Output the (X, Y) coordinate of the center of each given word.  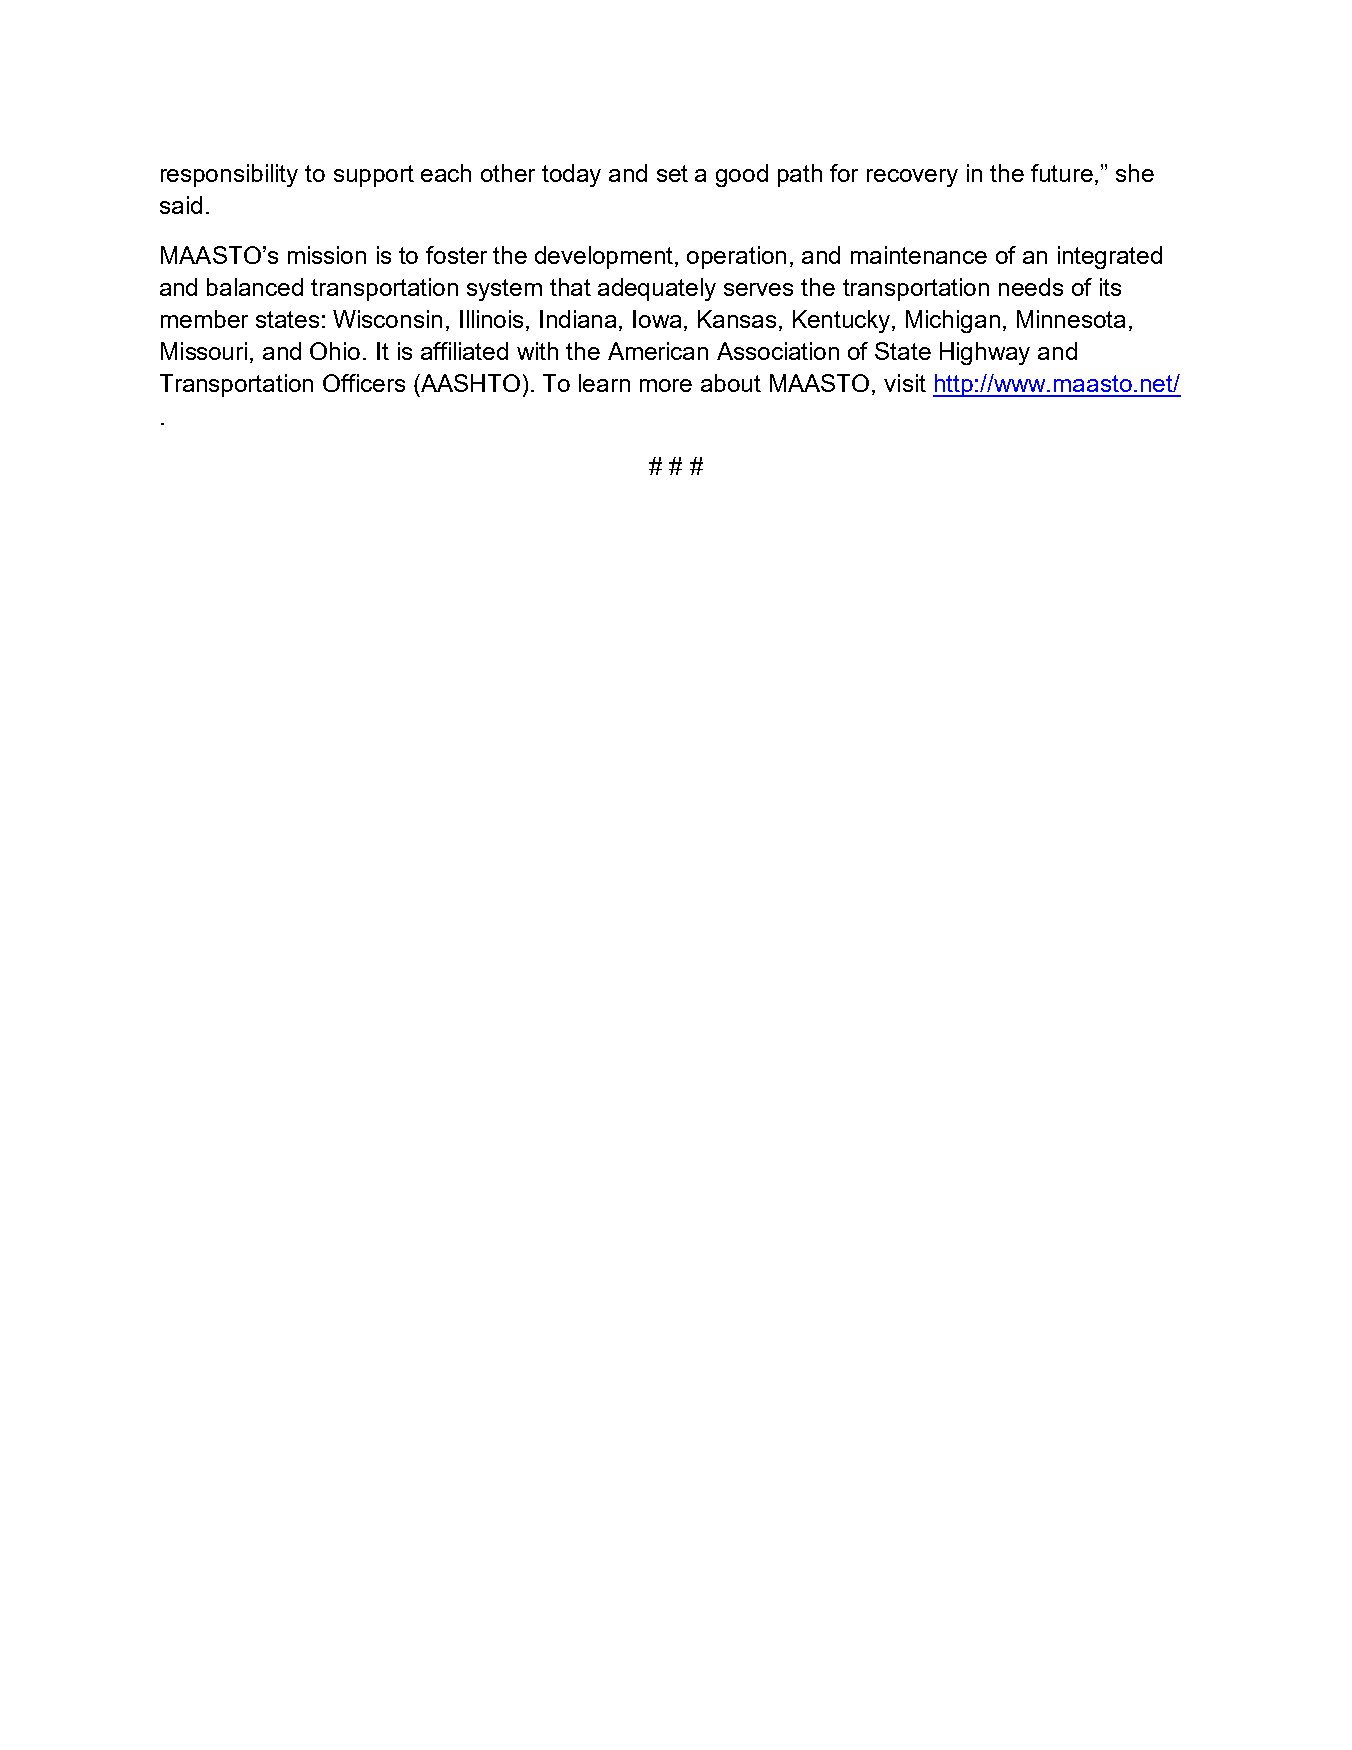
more (666, 385)
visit (905, 383)
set (672, 173)
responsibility (229, 175)
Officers (364, 383)
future (1063, 174)
